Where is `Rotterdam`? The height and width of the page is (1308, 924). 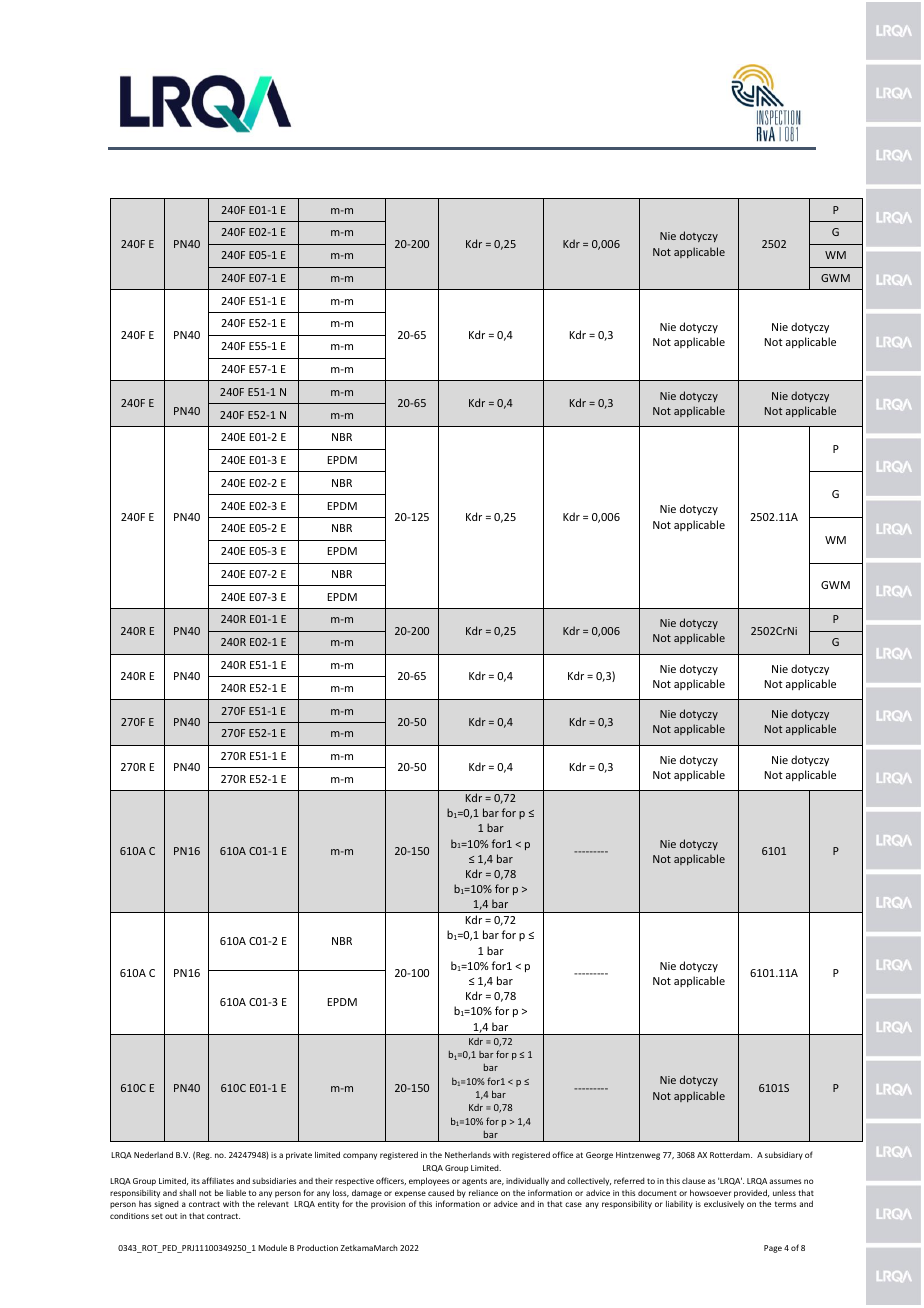 Rotterdam is located at coordinates (731, 1154).
